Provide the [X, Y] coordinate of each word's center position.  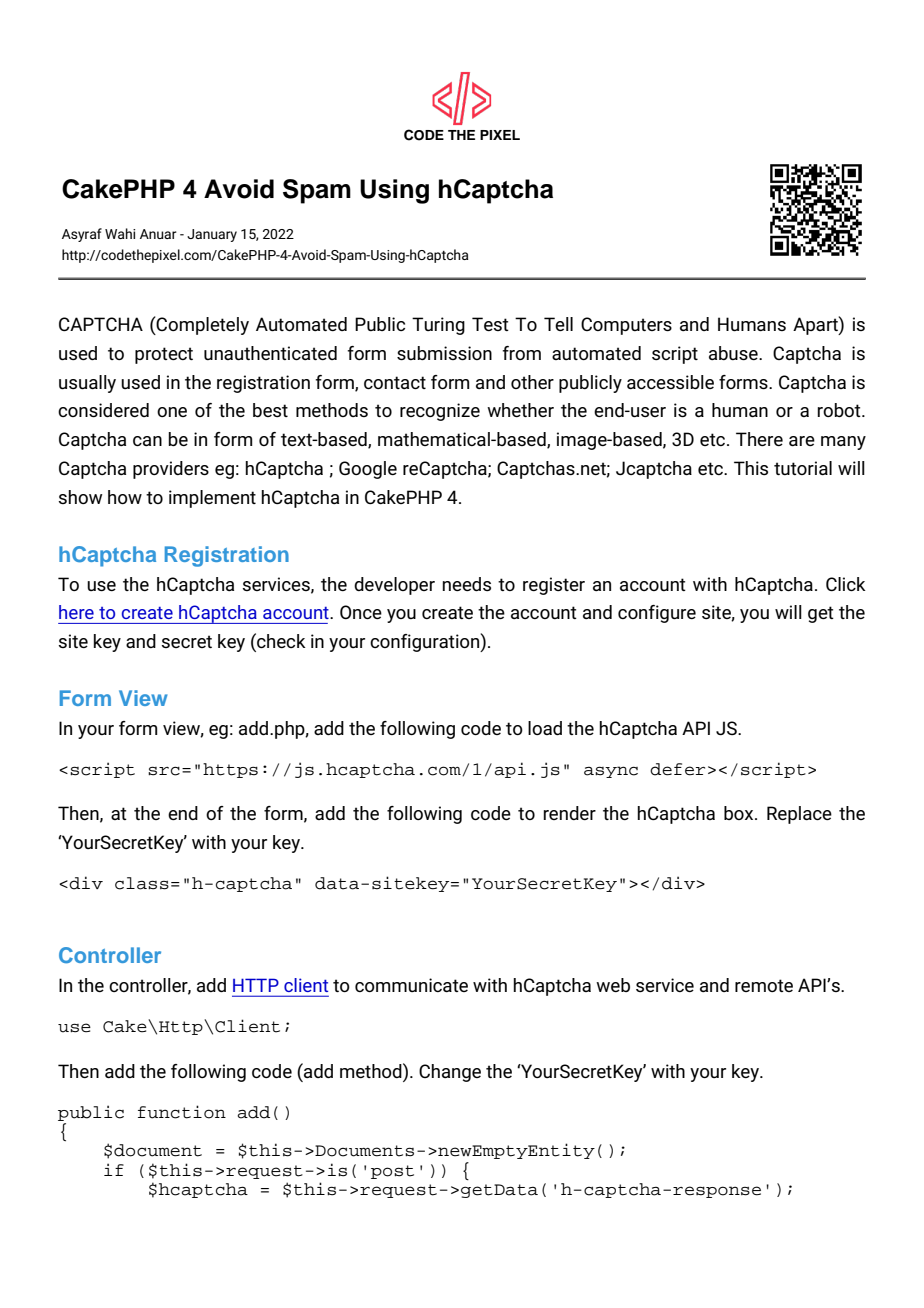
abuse [734, 353]
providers [171, 470]
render [569, 813]
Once [361, 612]
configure [657, 614]
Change [450, 1073]
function [182, 1112]
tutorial [803, 468]
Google [368, 470]
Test [490, 324]
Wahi [120, 233]
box [740, 813]
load [545, 728]
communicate [411, 985]
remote [764, 985]
